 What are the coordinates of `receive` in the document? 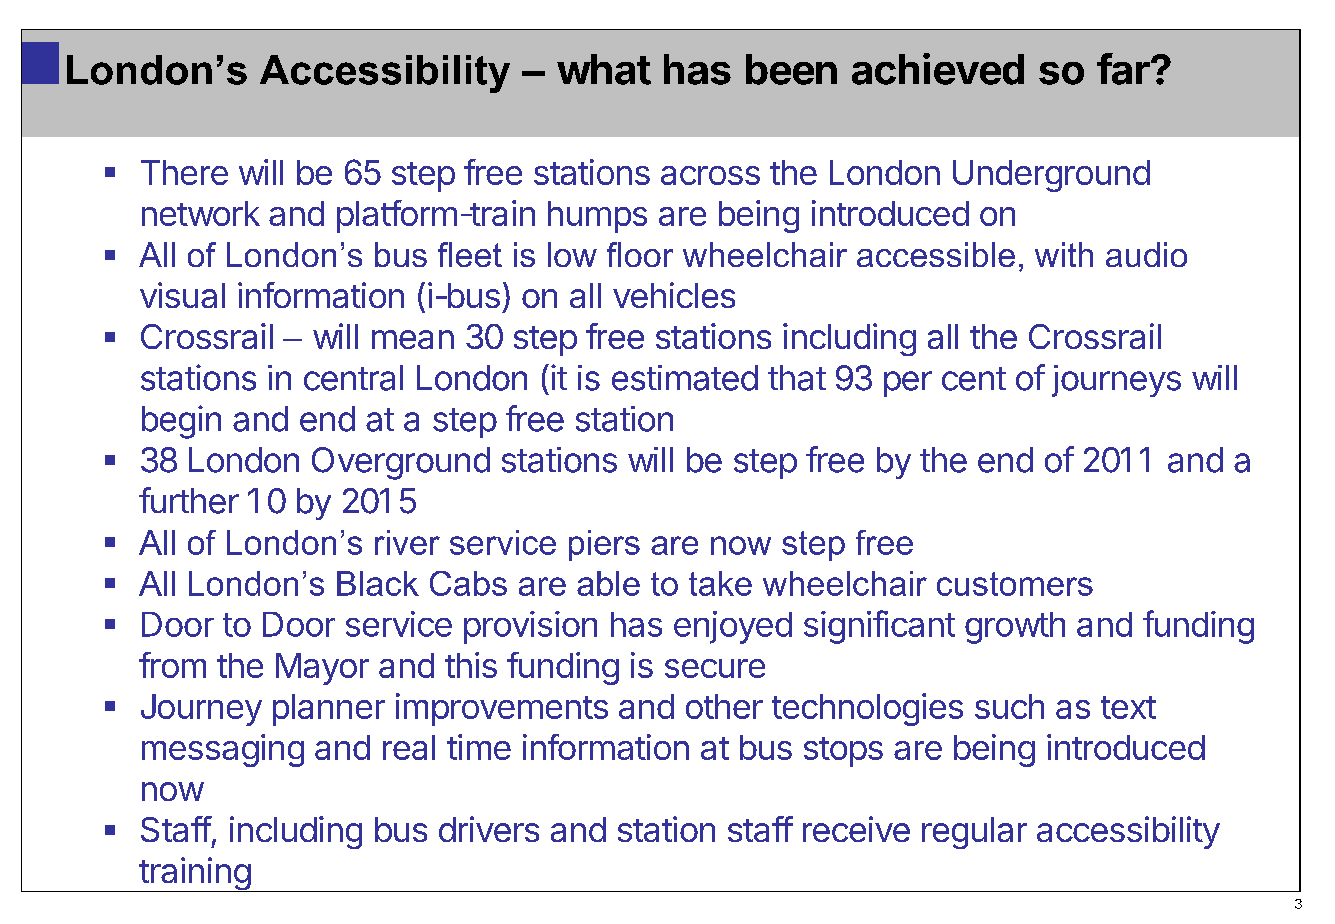 It's located at (856, 829).
